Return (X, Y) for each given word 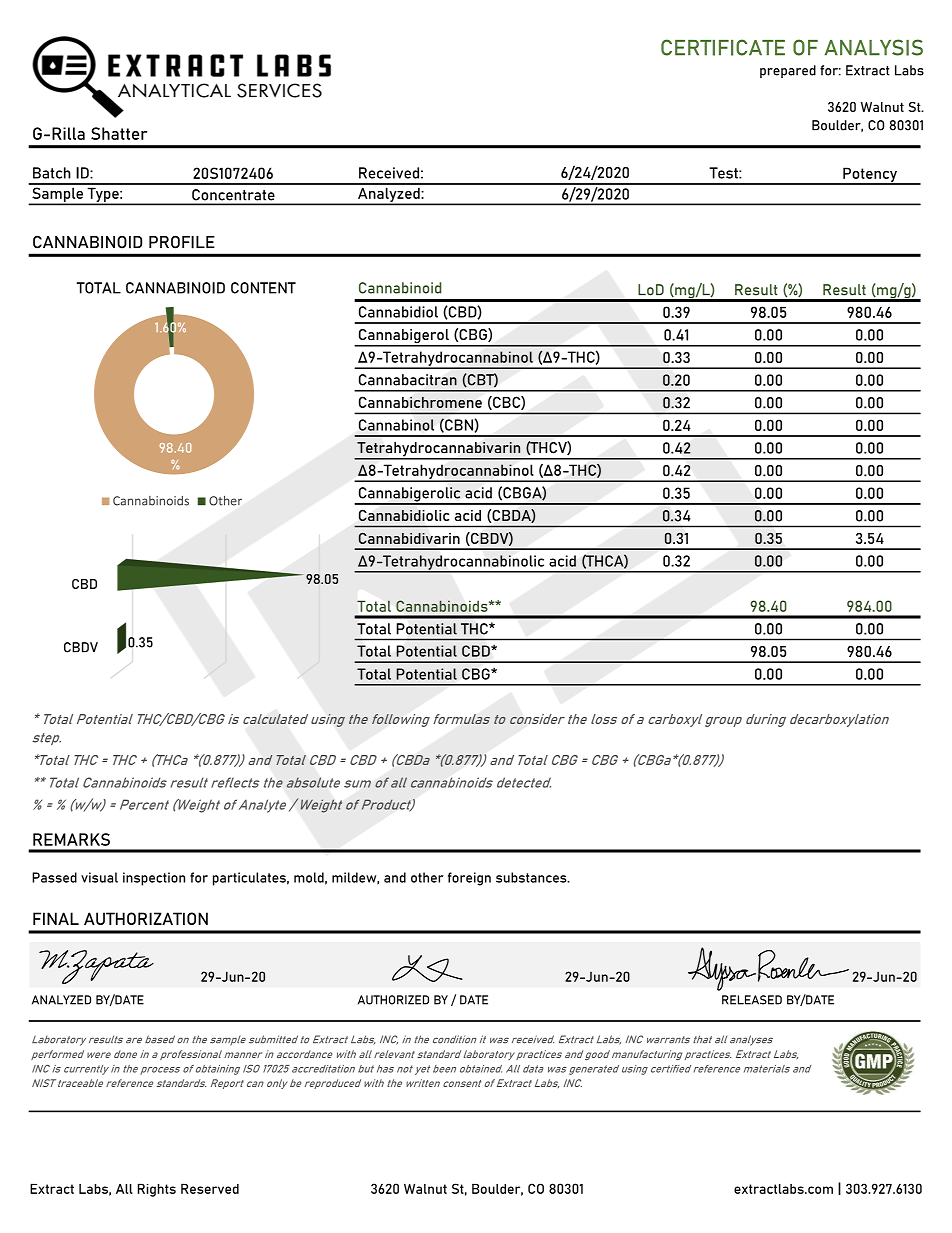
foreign (469, 879)
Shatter (119, 133)
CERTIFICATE (723, 47)
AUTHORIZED (393, 1000)
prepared (788, 71)
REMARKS (71, 839)
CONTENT (263, 288)
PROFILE (182, 242)
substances (532, 877)
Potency (870, 176)
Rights (157, 1190)
